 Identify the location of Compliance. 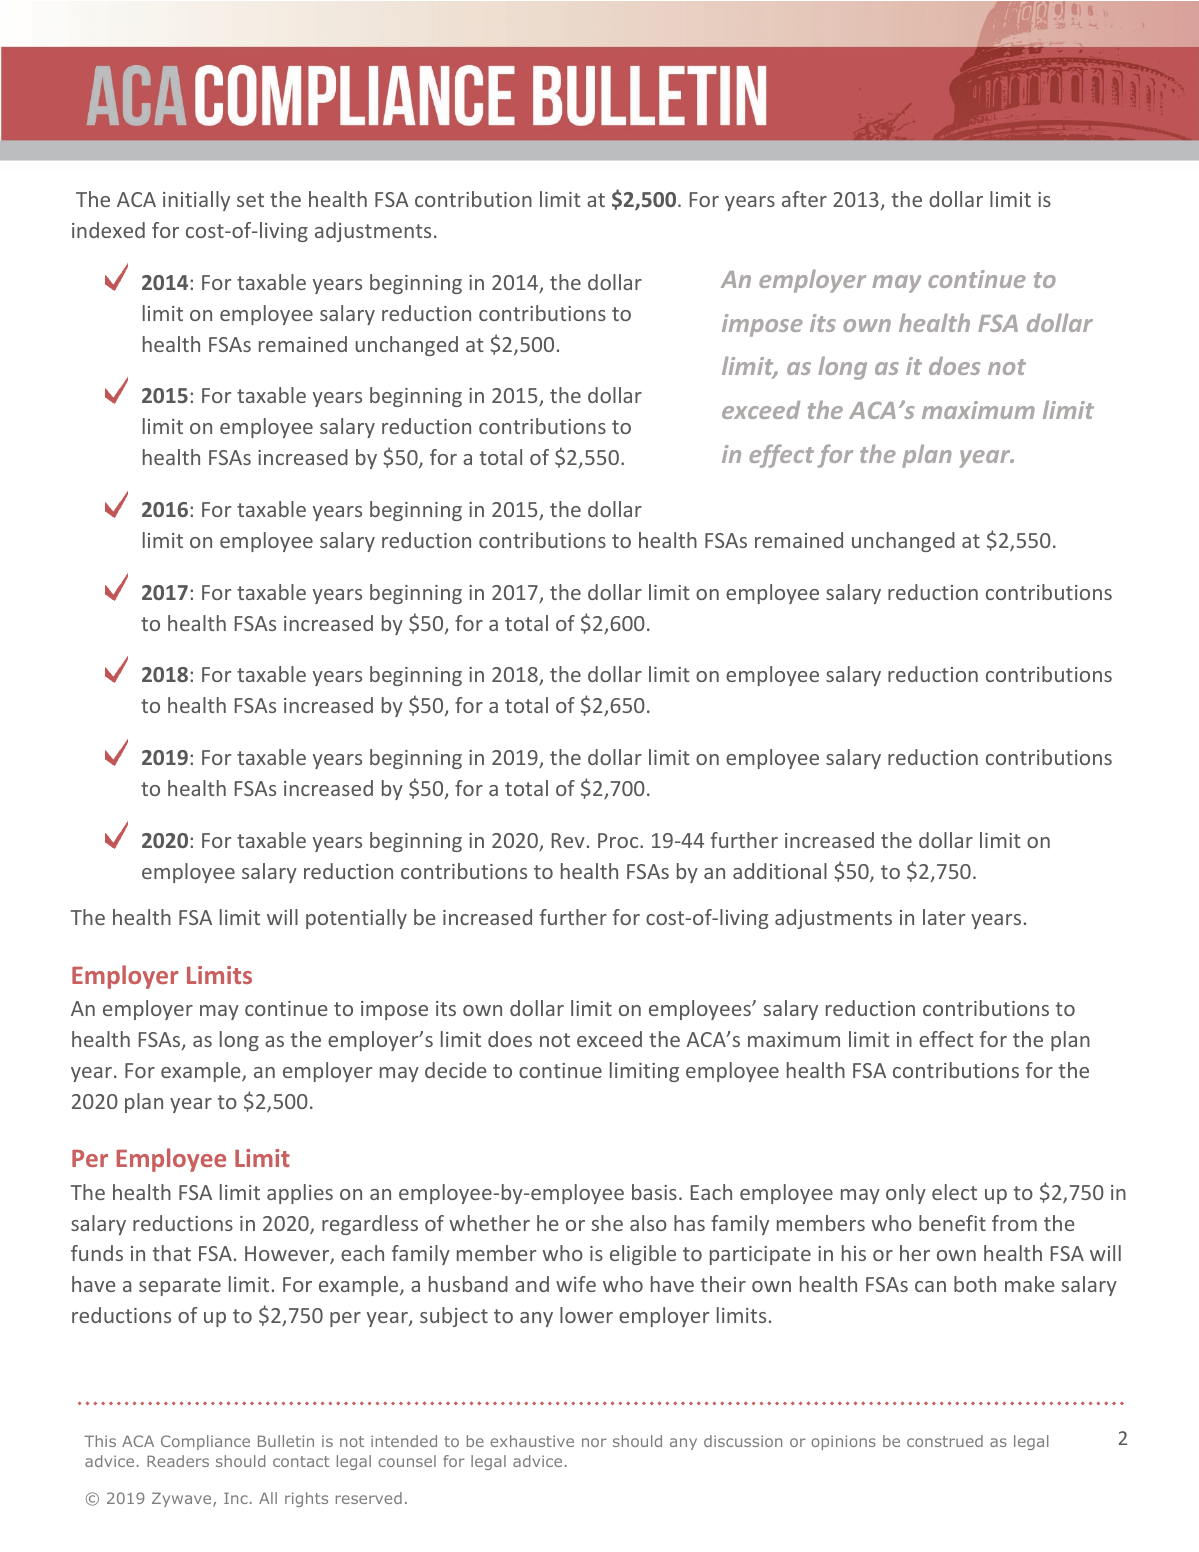
(205, 1442).
